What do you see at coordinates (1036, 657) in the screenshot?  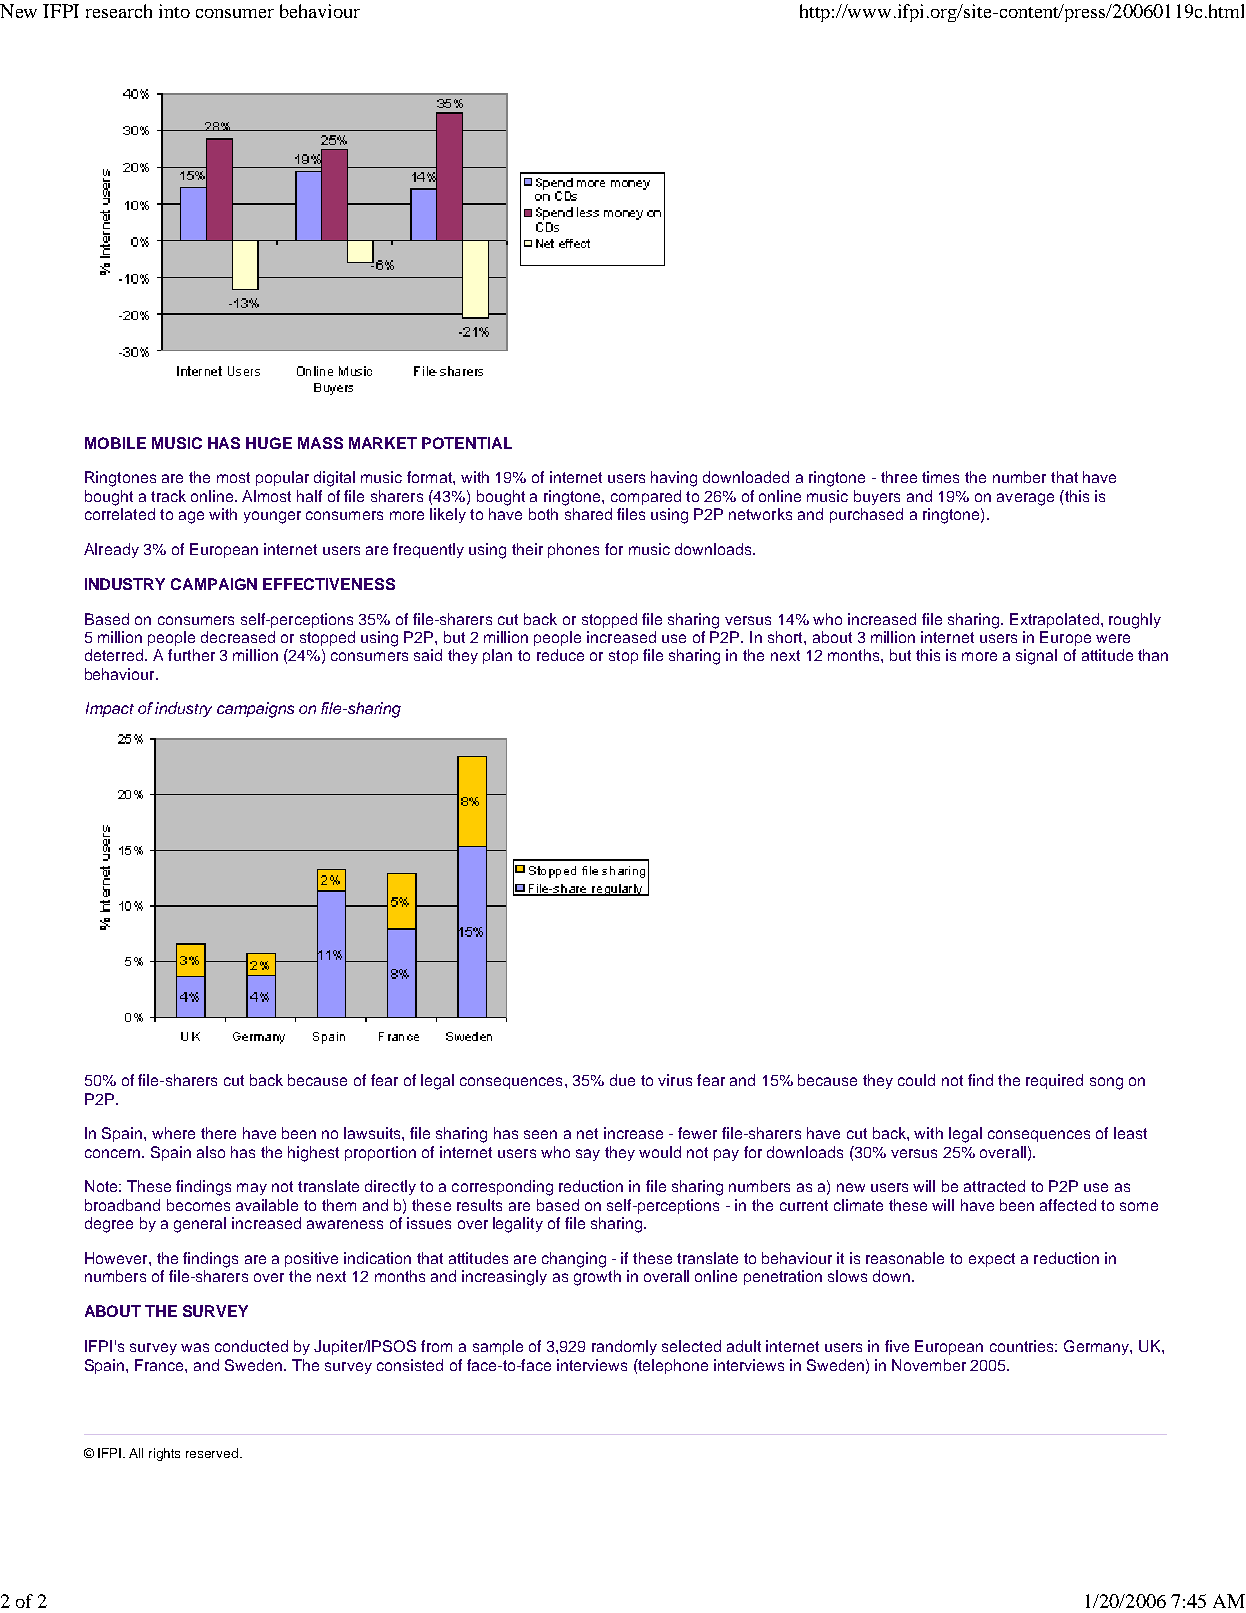 I see `signal` at bounding box center [1036, 657].
